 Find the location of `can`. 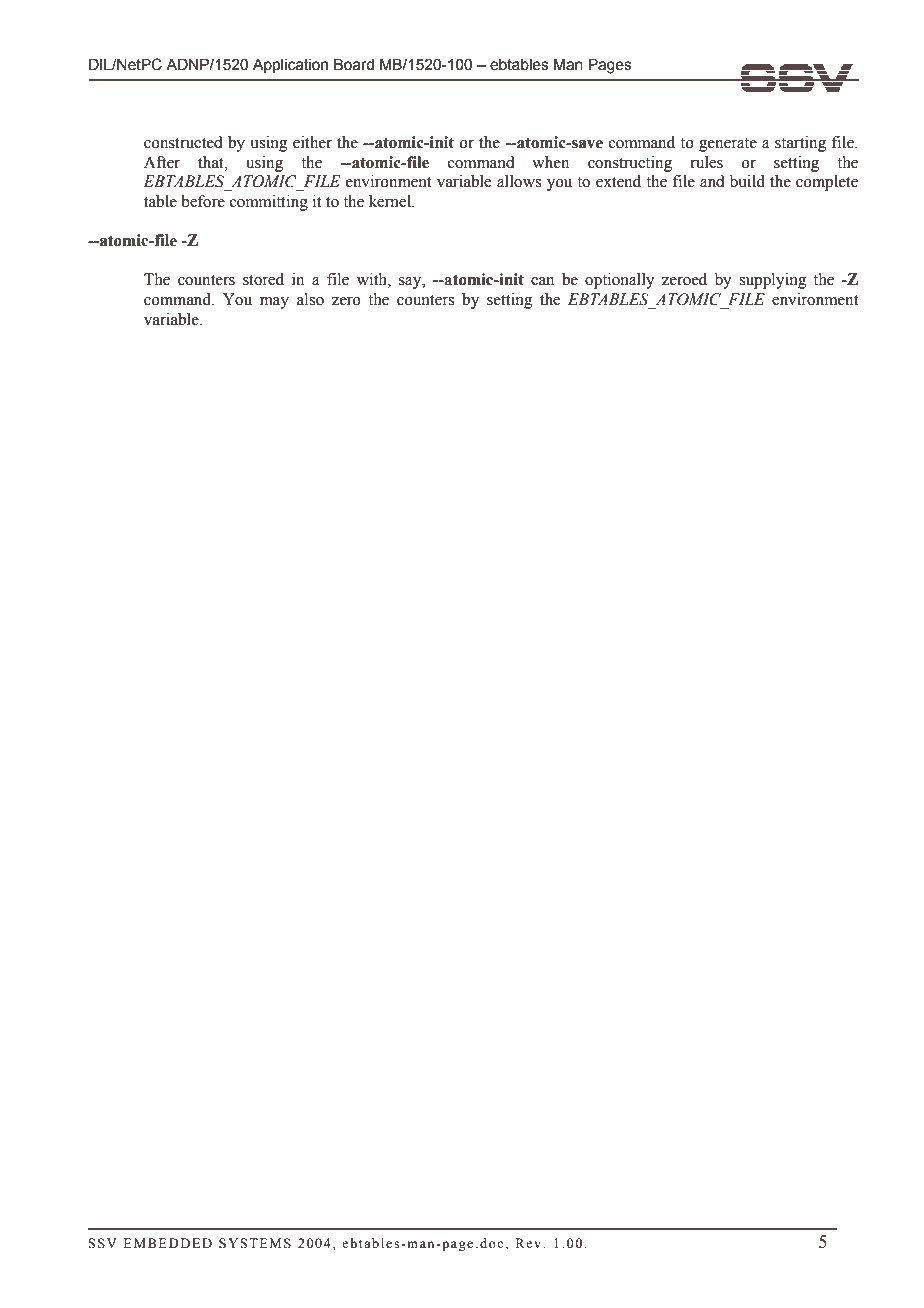

can is located at coordinates (542, 281).
